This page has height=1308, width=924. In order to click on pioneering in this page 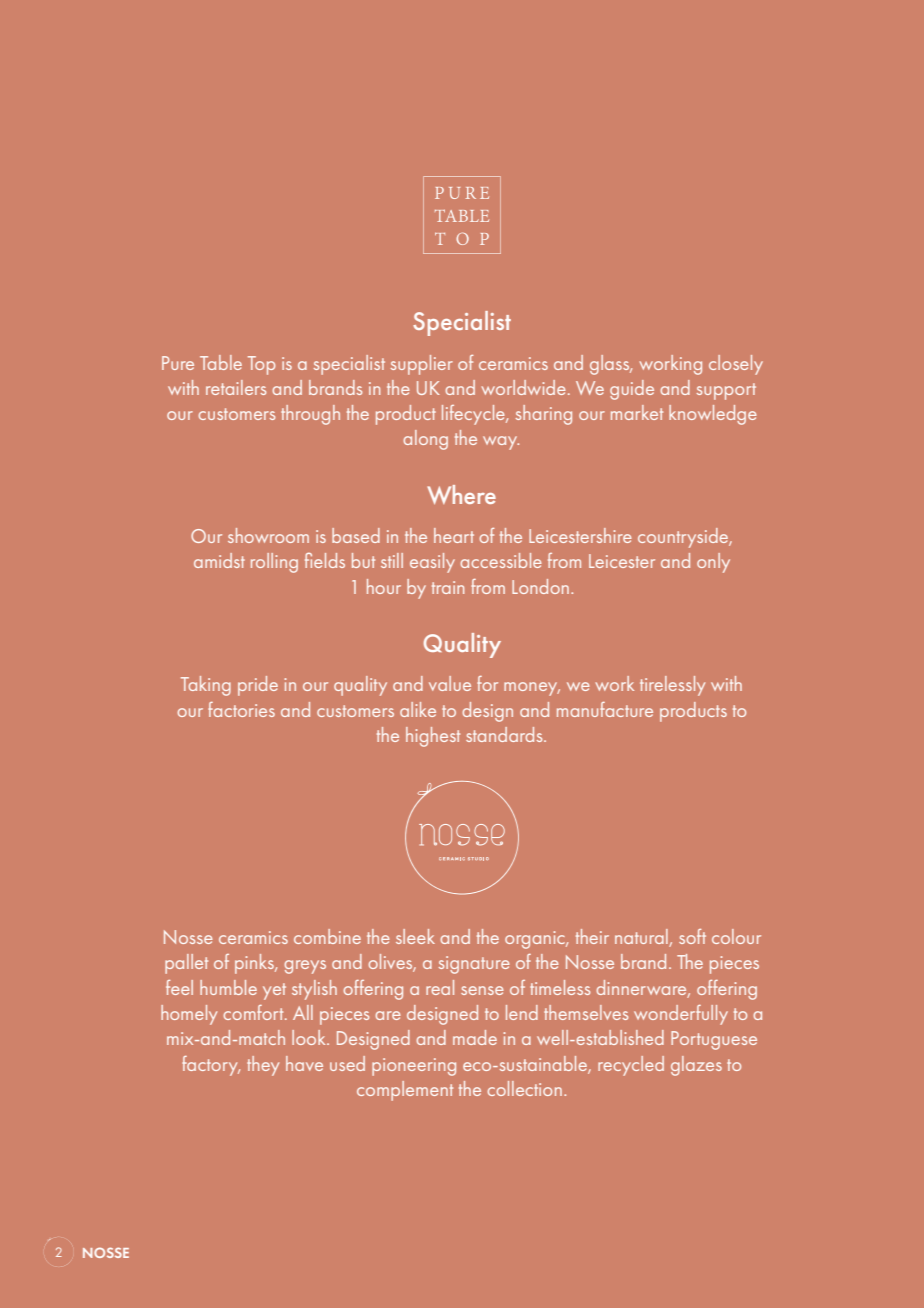, I will do `click(414, 1067)`.
